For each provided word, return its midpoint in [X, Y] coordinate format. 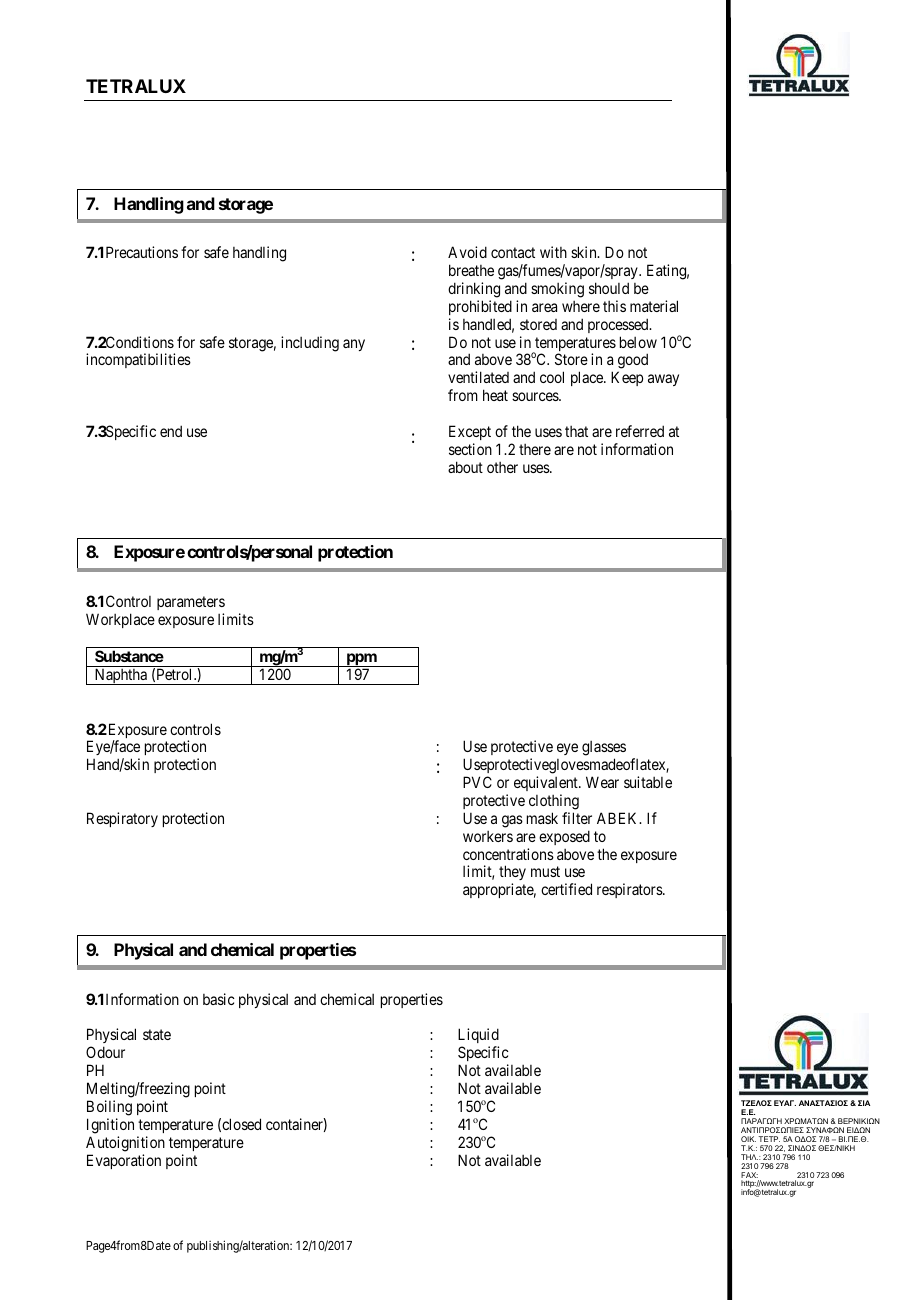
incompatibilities [138, 360]
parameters [191, 603]
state [157, 1035]
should [609, 288]
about [465, 467]
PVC [477, 782]
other [502, 467]
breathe [471, 270]
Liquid [478, 1037]
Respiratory [122, 819]
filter [577, 818]
